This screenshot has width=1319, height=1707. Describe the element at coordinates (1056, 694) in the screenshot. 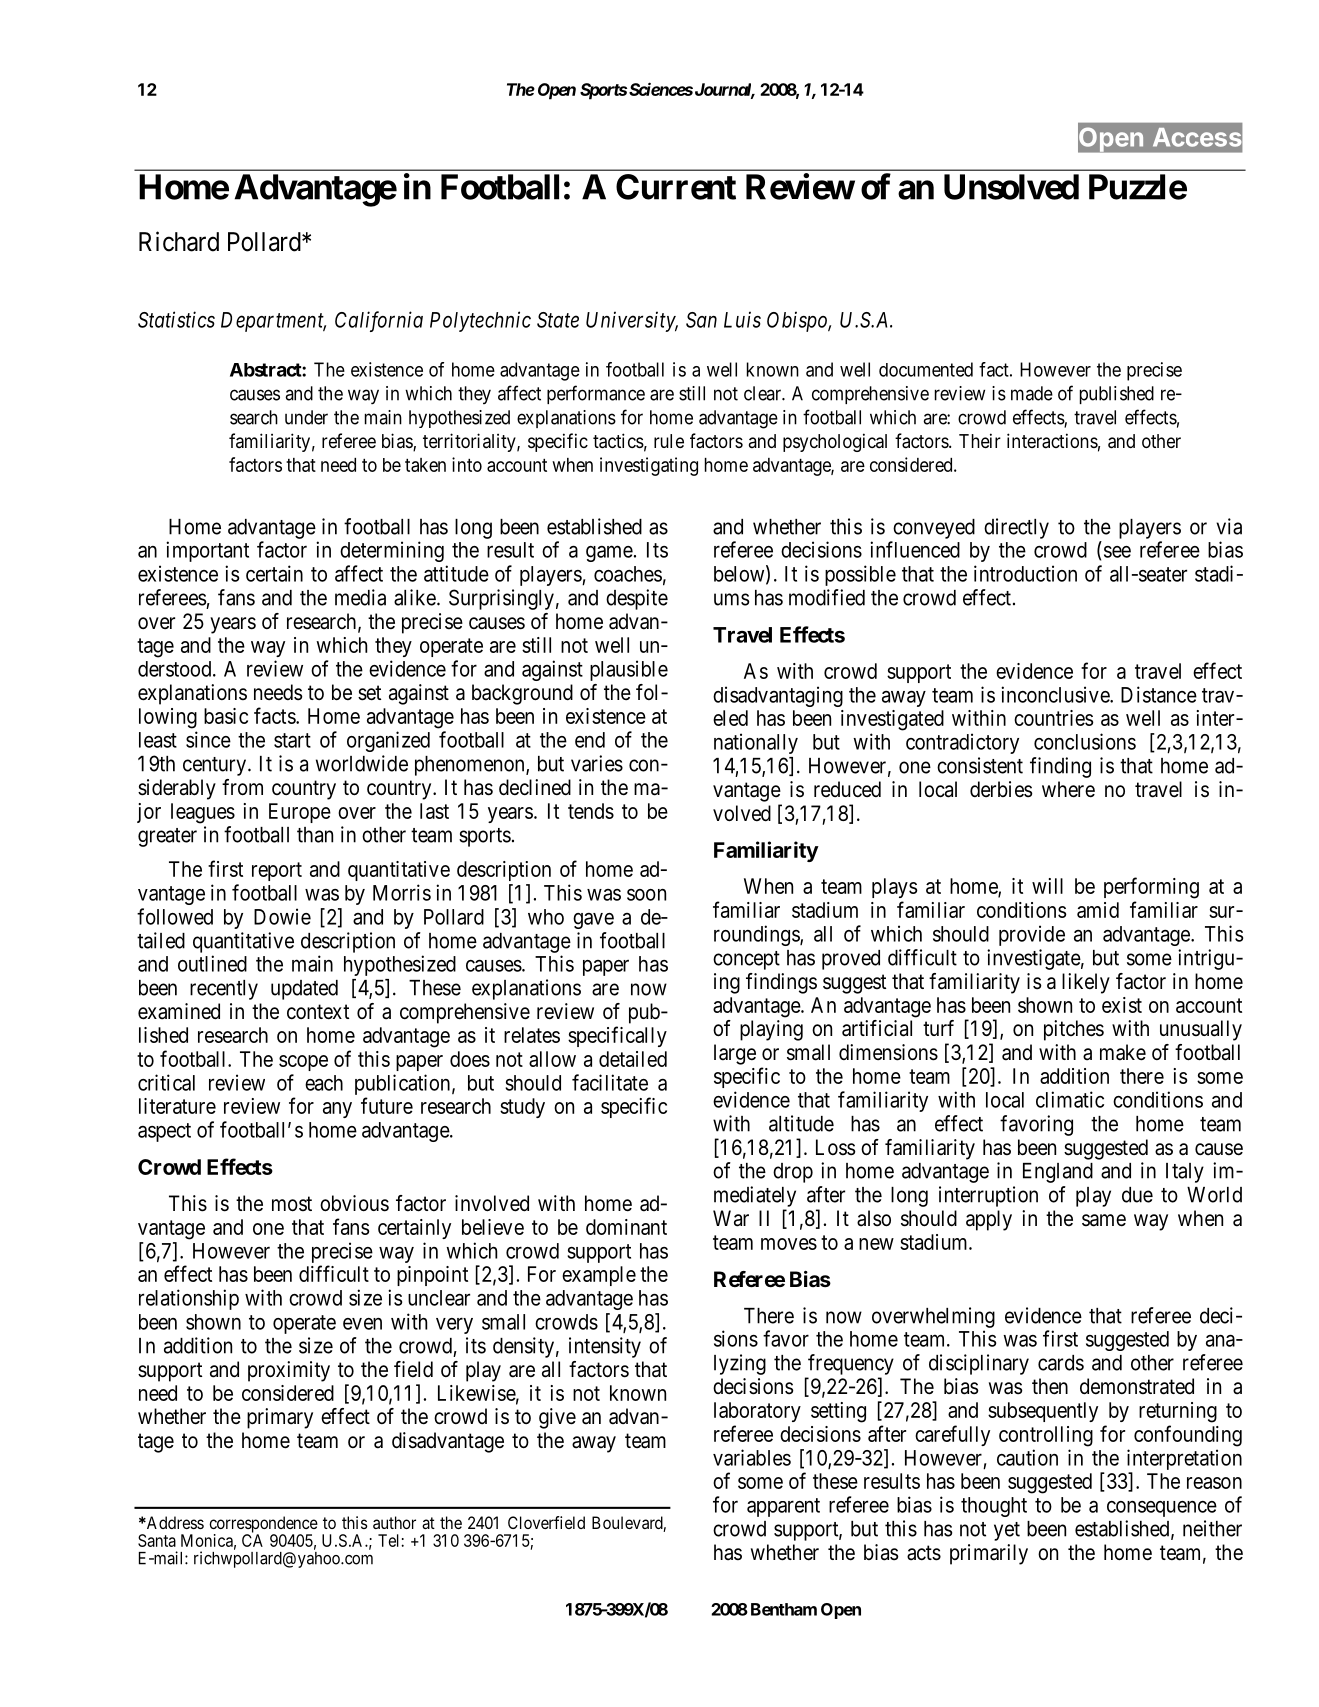

I see `inconclusive` at that location.
